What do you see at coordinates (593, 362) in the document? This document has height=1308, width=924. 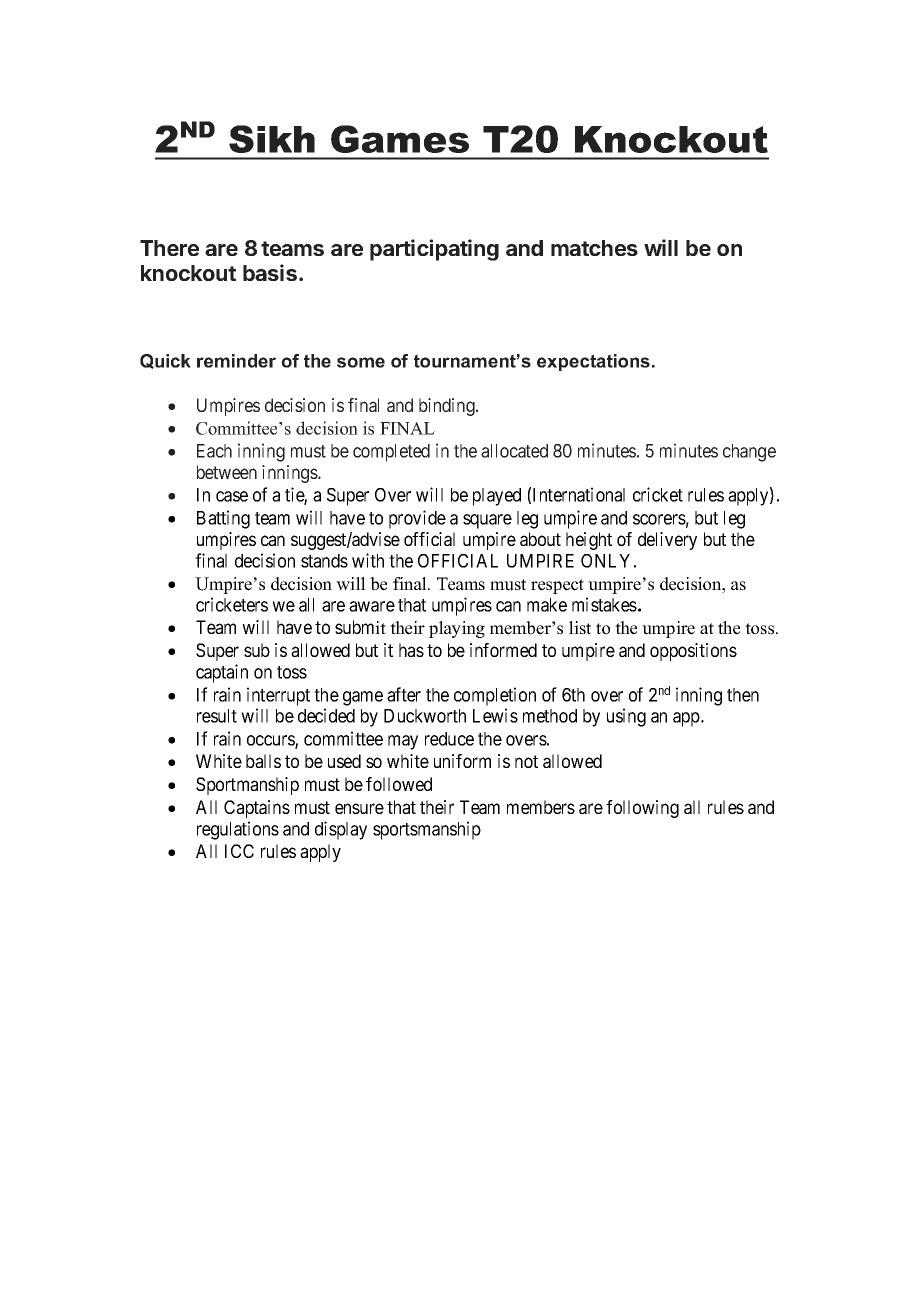 I see `expectations` at bounding box center [593, 362].
